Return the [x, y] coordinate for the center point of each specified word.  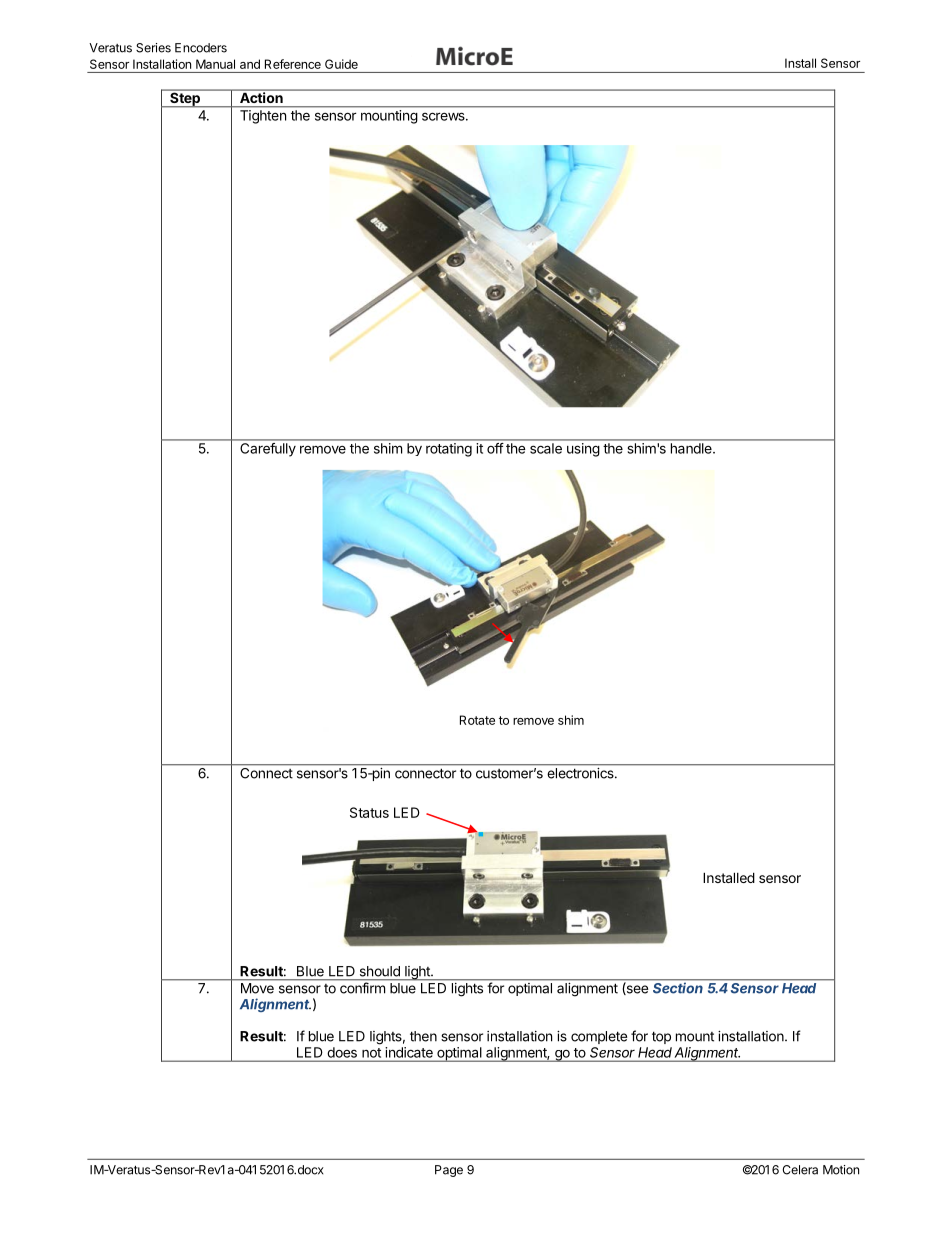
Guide [341, 64]
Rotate [477, 720]
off [495, 448]
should [380, 971]
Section [678, 987]
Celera [800, 1170]
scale [546, 448]
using [583, 450]
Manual [215, 64]
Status [369, 812]
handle [692, 448]
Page [449, 1171]
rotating [449, 450]
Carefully [268, 449]
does [342, 1052]
